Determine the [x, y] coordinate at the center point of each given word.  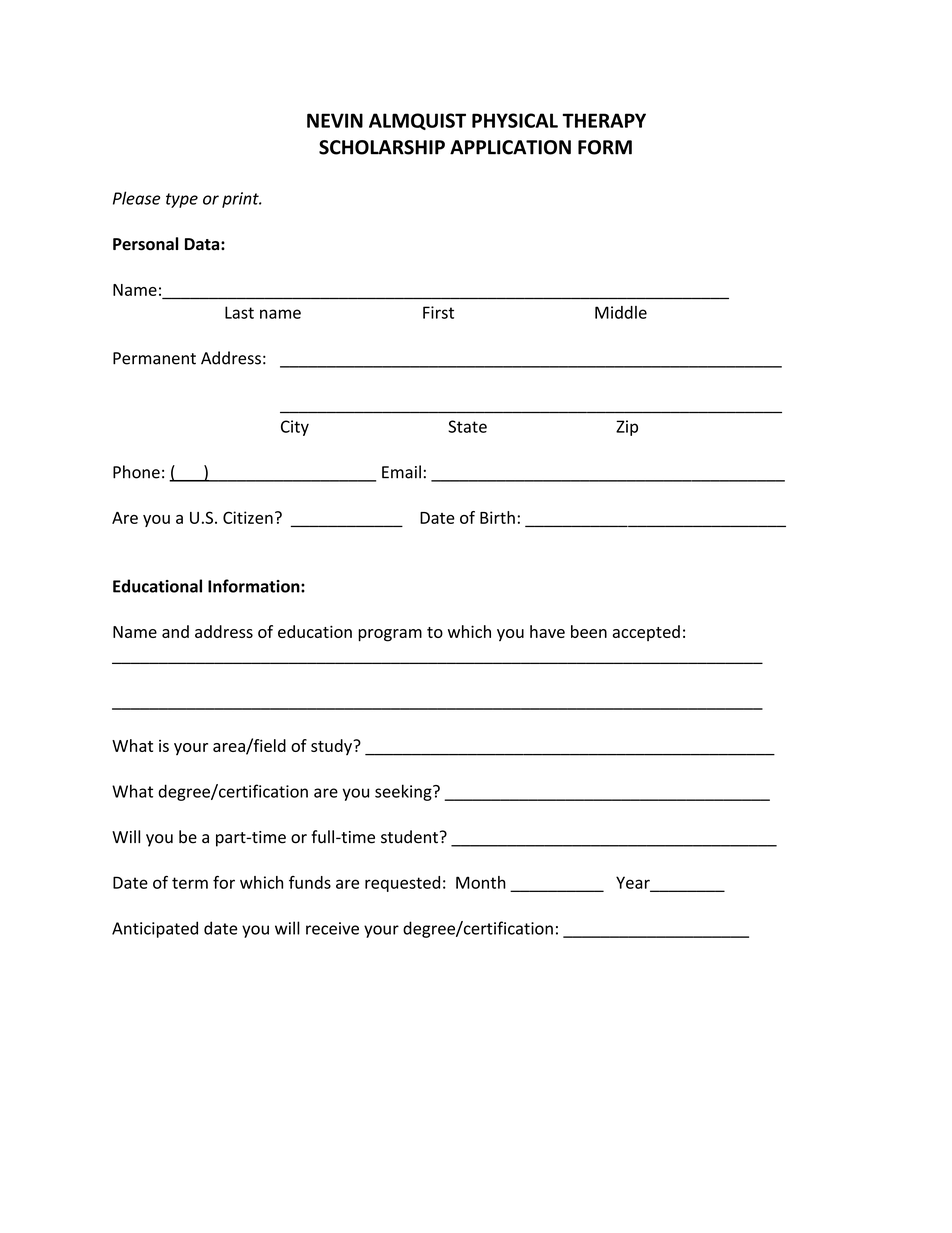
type [182, 200]
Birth [497, 517]
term [190, 883]
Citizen [248, 517]
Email [401, 472]
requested [402, 884]
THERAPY [604, 120]
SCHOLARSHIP [382, 147]
